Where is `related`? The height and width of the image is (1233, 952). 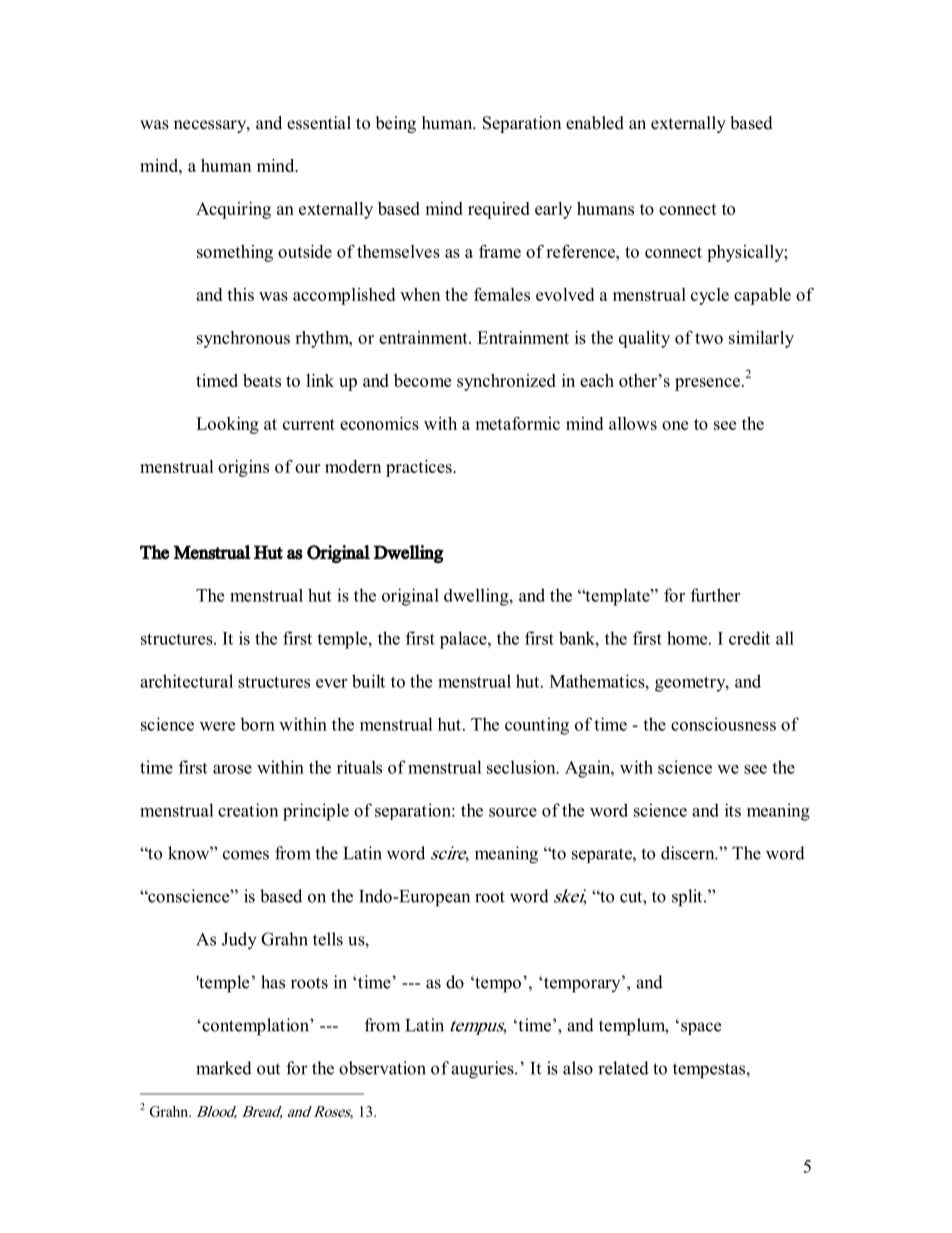
related is located at coordinates (623, 1068).
